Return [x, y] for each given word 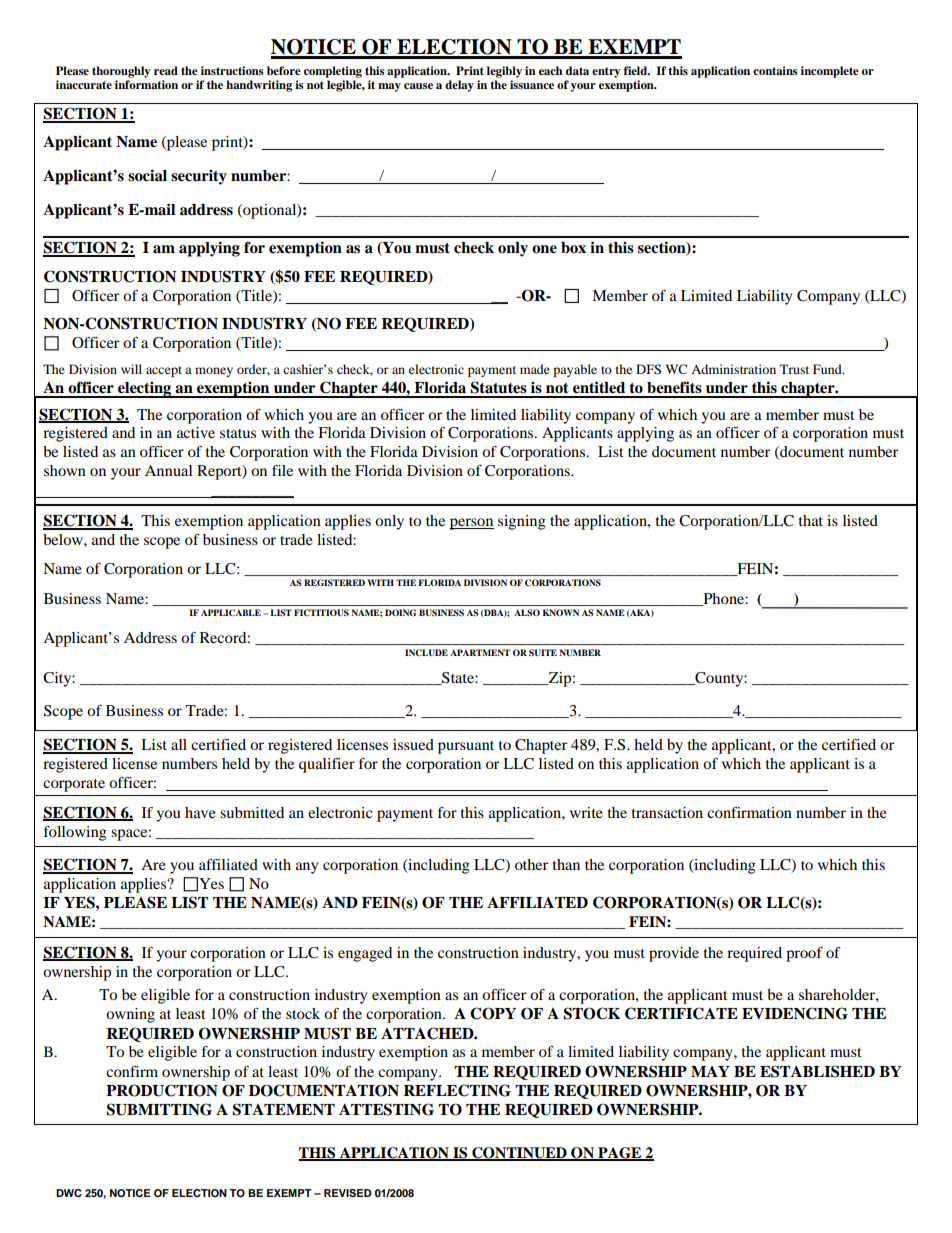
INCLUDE [426, 652]
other [531, 864]
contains [775, 70]
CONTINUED [519, 1154]
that [811, 520]
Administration [733, 369]
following [75, 833]
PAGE [620, 1154]
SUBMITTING [159, 1109]
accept [164, 371]
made [535, 369]
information [146, 84]
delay [459, 86]
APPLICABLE [231, 612]
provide [674, 954]
